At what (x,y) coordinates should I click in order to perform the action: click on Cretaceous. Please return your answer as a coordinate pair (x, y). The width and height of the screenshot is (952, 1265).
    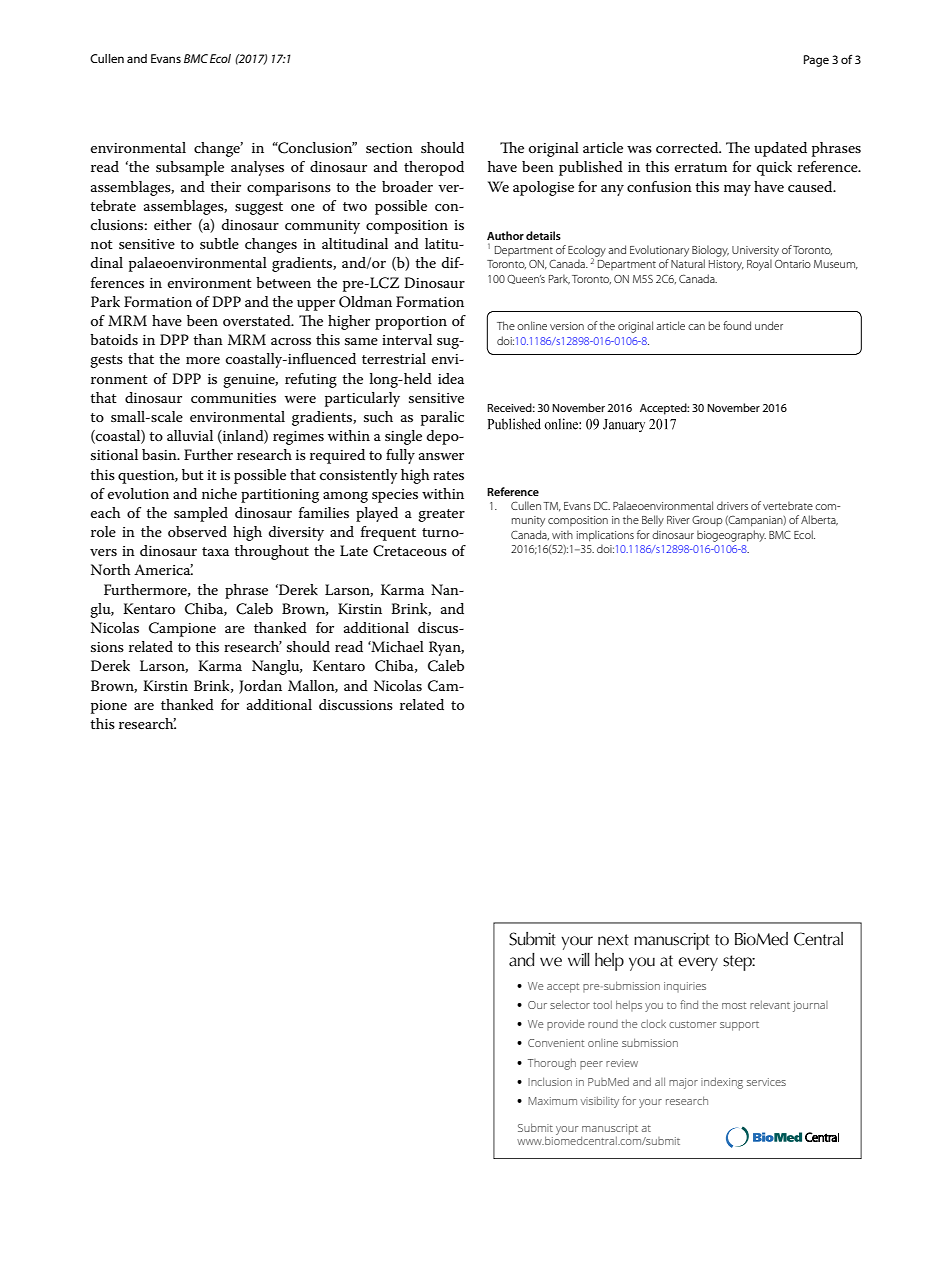
    Looking at the image, I should click on (410, 551).
